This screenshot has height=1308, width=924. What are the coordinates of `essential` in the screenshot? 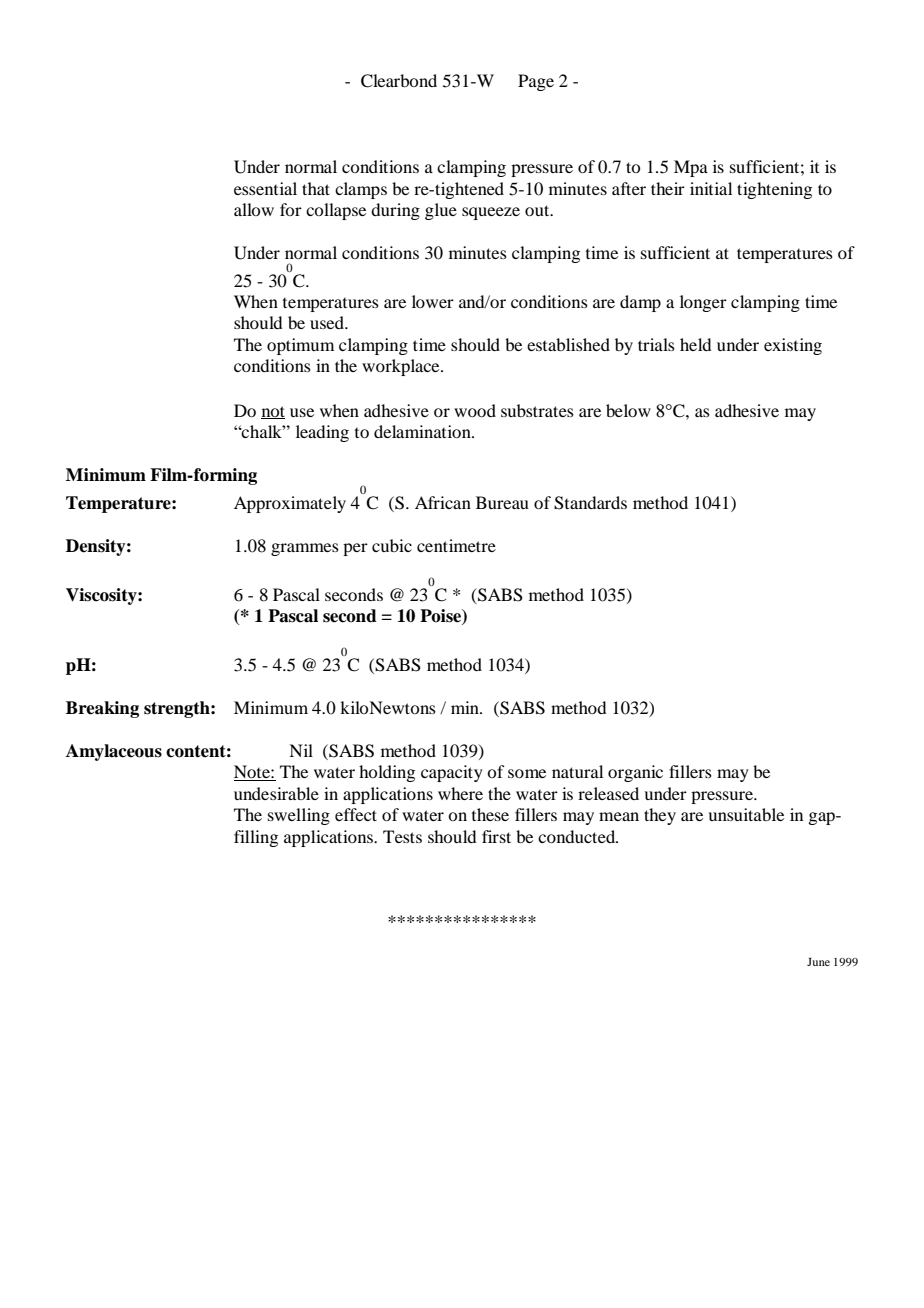 It's located at (265, 188).
